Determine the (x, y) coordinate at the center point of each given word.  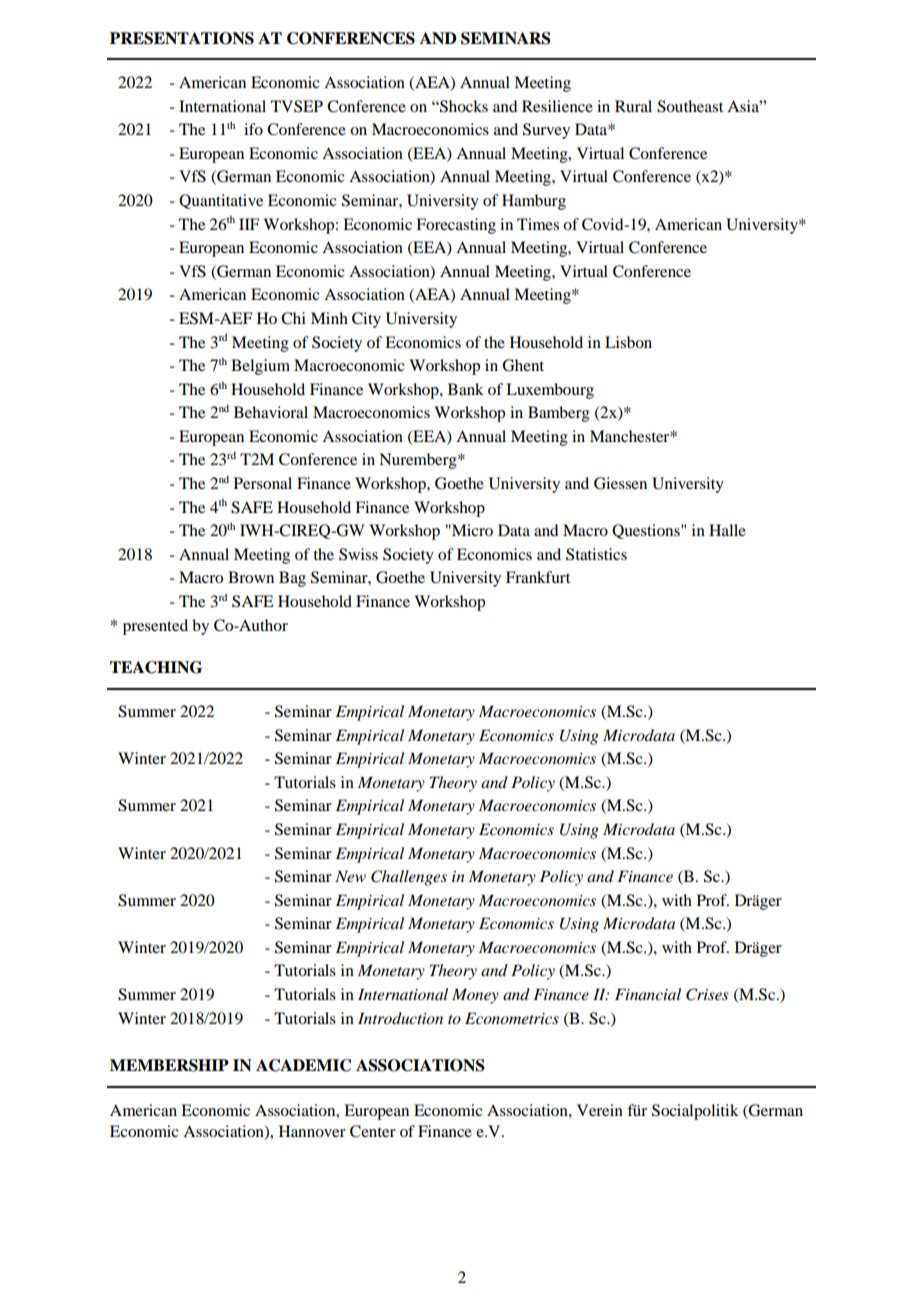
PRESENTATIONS (182, 38)
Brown (251, 577)
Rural (633, 106)
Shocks (463, 106)
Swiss (358, 554)
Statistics (596, 554)
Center (373, 1131)
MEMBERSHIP (169, 1065)
